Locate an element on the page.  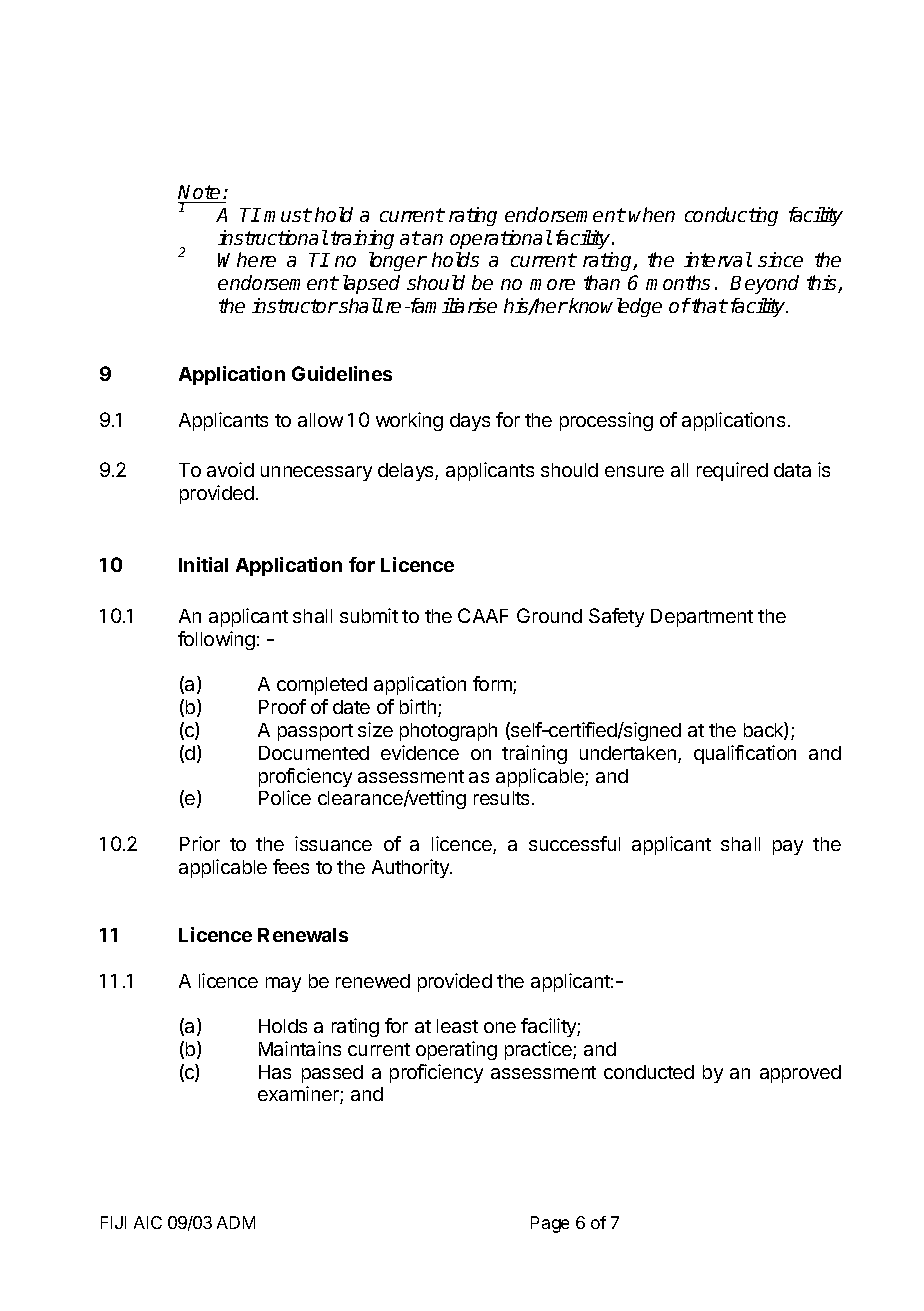
ADM is located at coordinates (236, 1222).
